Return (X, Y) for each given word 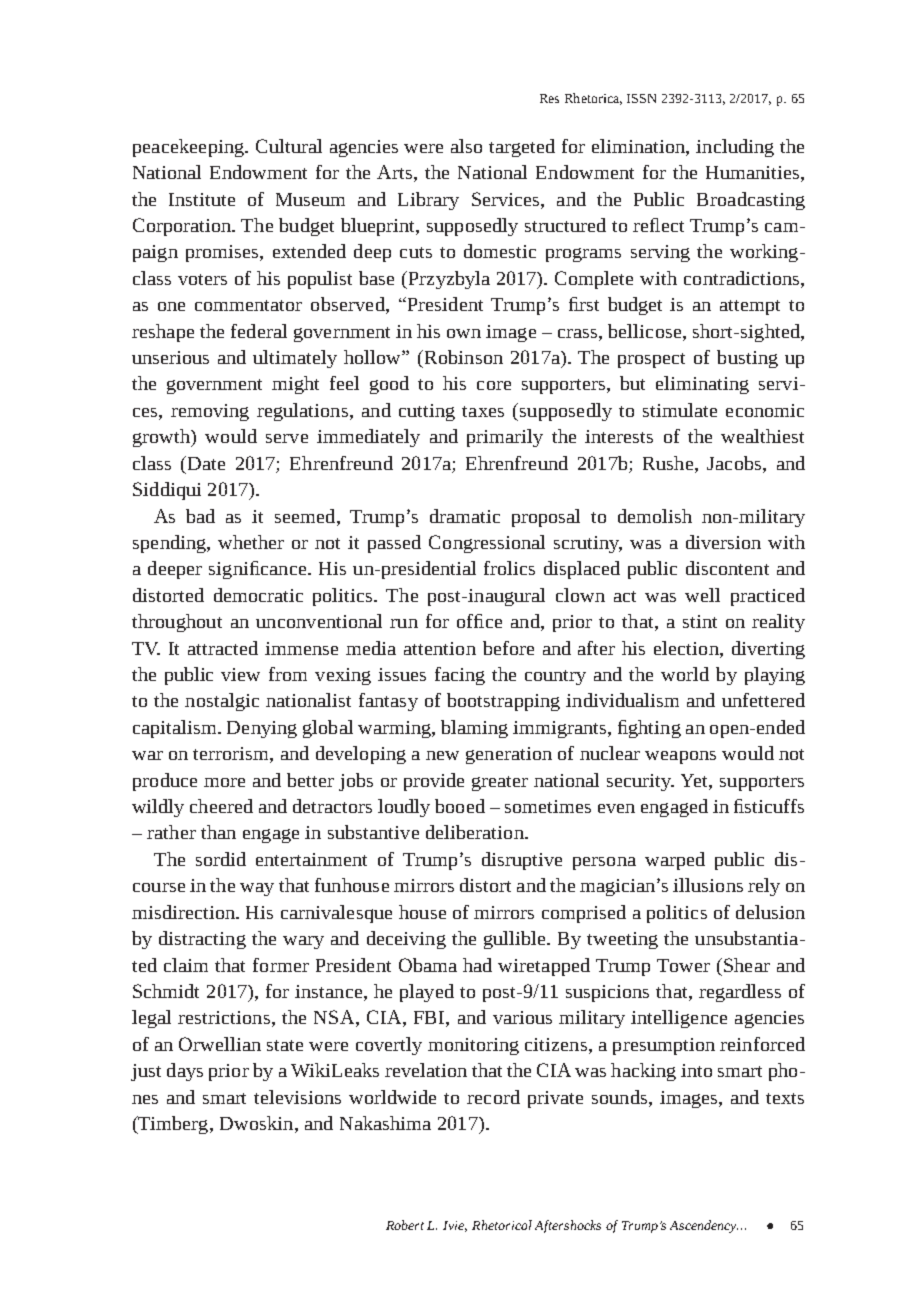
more (224, 782)
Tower (683, 965)
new (442, 755)
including (735, 148)
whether (251, 542)
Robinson (462, 357)
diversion (723, 542)
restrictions (224, 1017)
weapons (680, 757)
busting (747, 359)
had (477, 965)
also (466, 146)
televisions (297, 1097)
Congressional (487, 544)
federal (259, 331)
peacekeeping (189, 148)
